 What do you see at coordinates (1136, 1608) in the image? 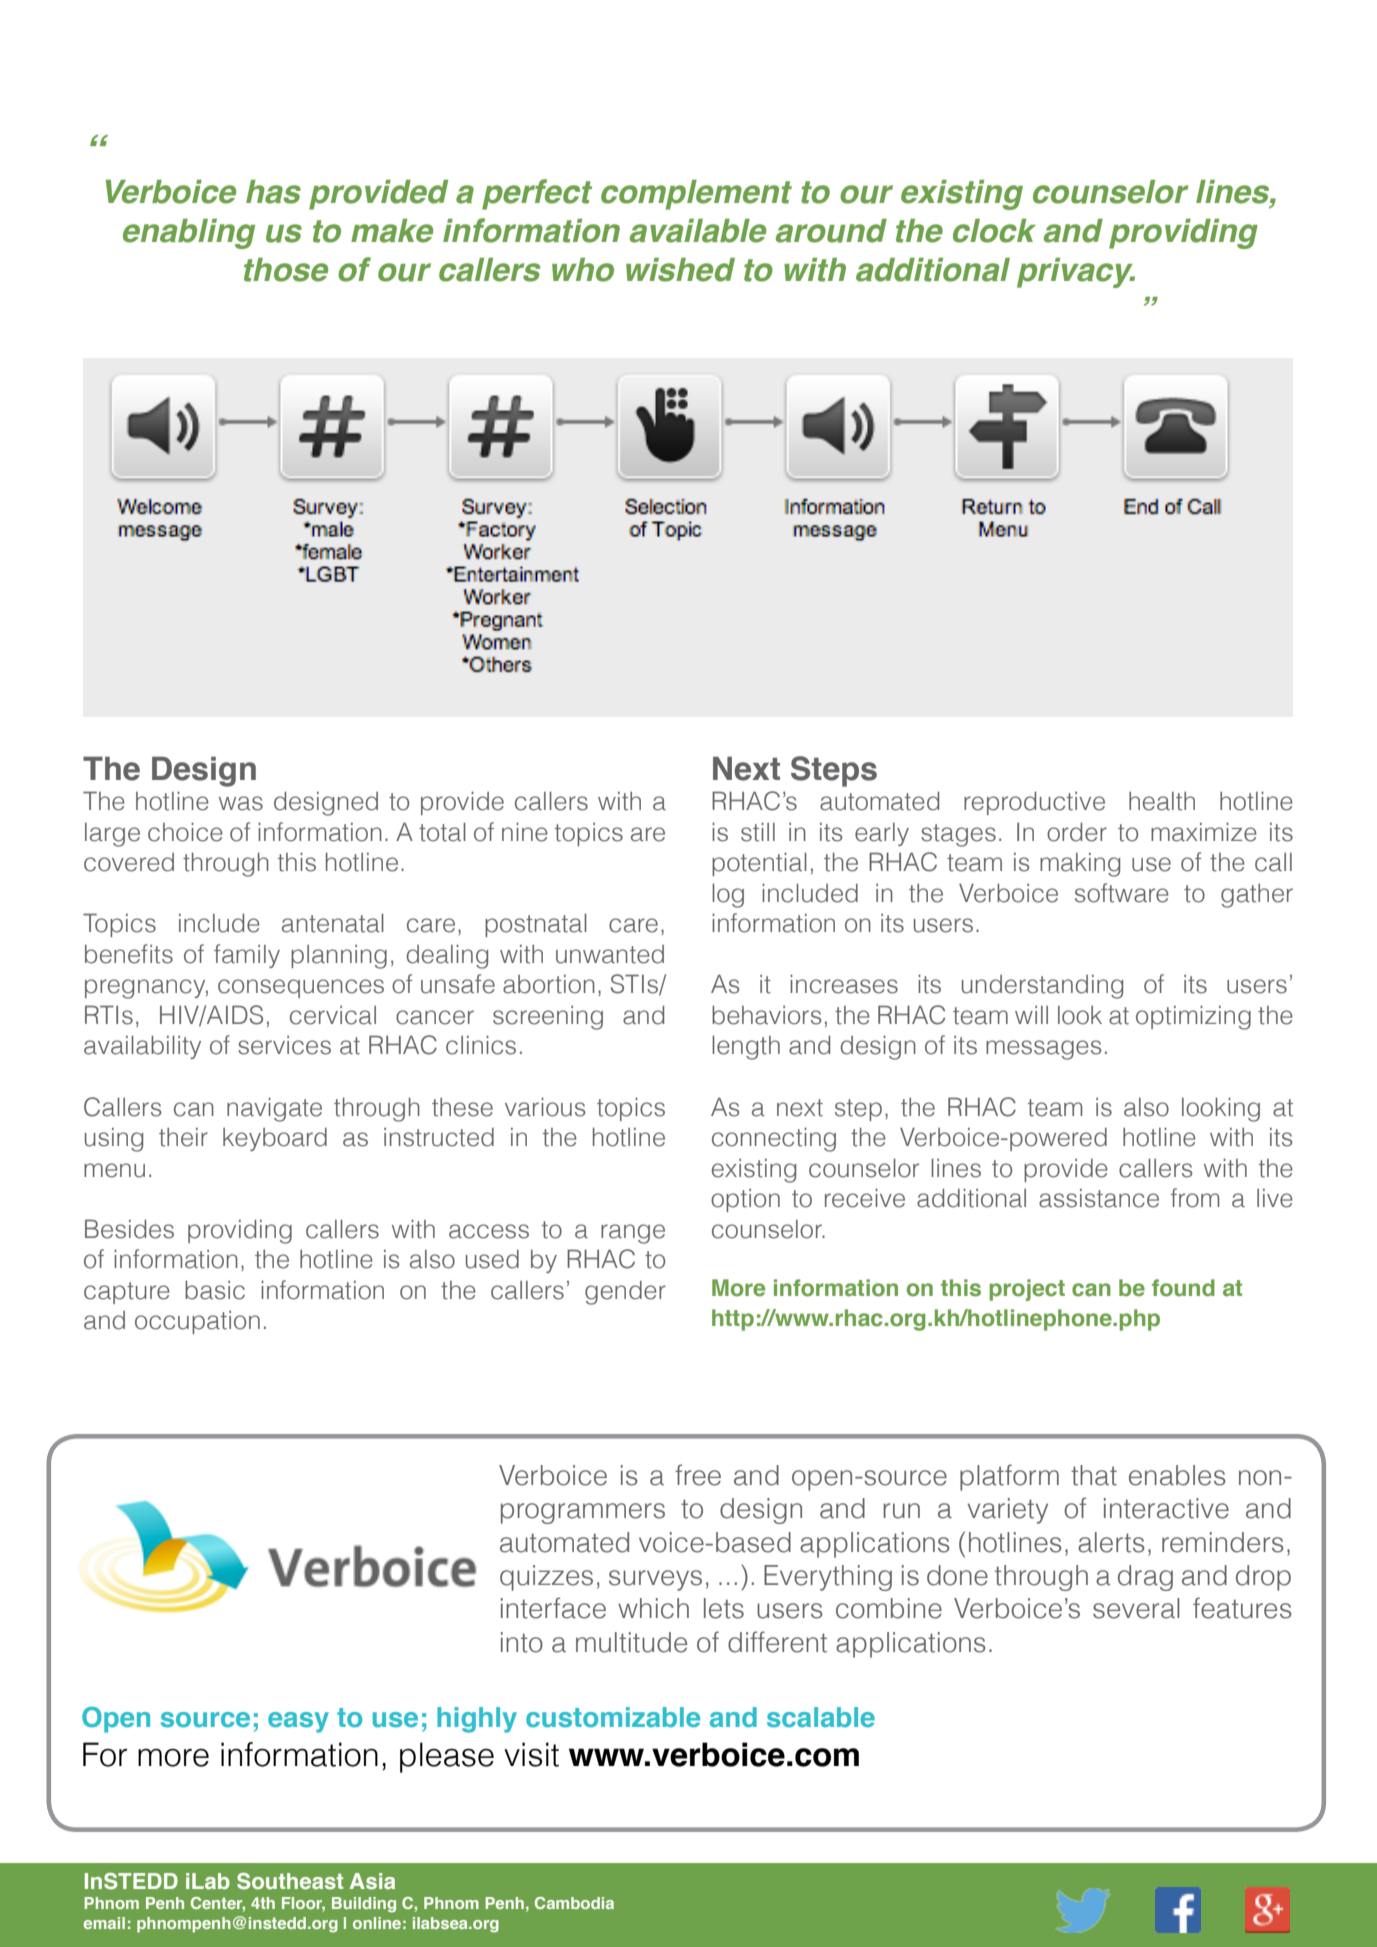
I see `several` at bounding box center [1136, 1608].
